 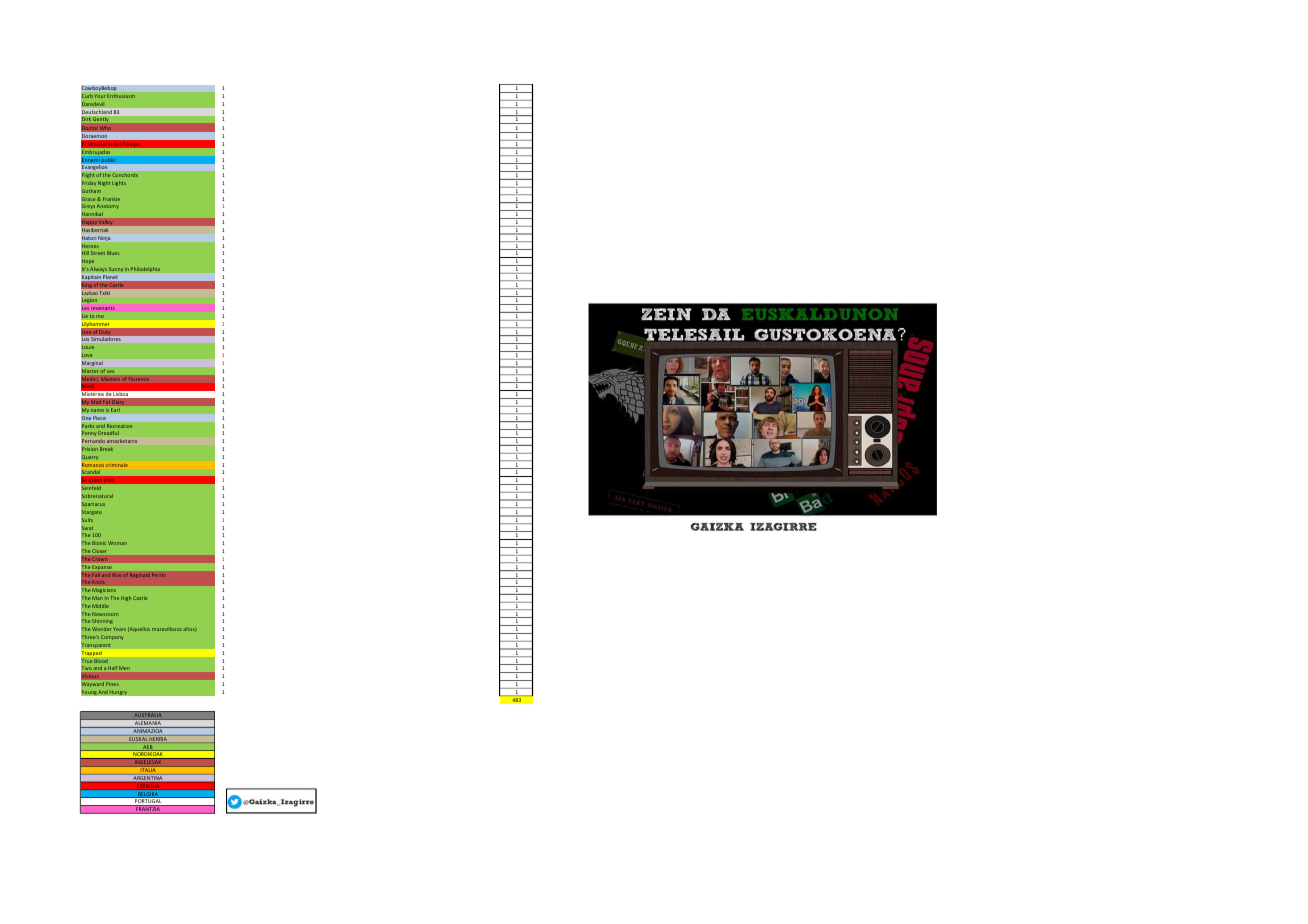 I want to click on Perrin, so click(x=159, y=575).
